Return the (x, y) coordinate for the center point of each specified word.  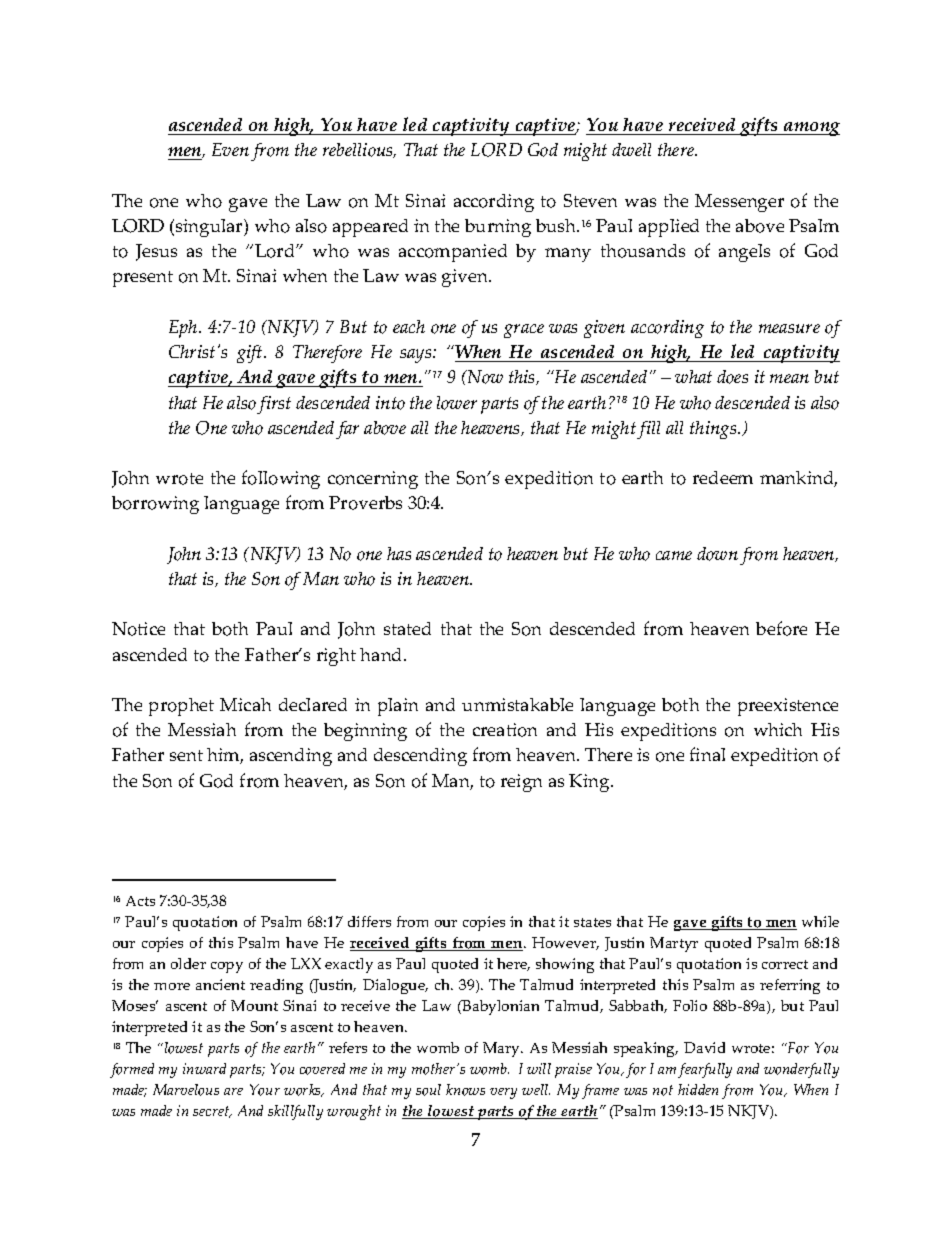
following (281, 479)
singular (210, 228)
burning (498, 228)
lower (457, 403)
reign (521, 783)
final (707, 754)
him (225, 756)
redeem (723, 477)
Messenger (739, 203)
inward (204, 1068)
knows (465, 1090)
